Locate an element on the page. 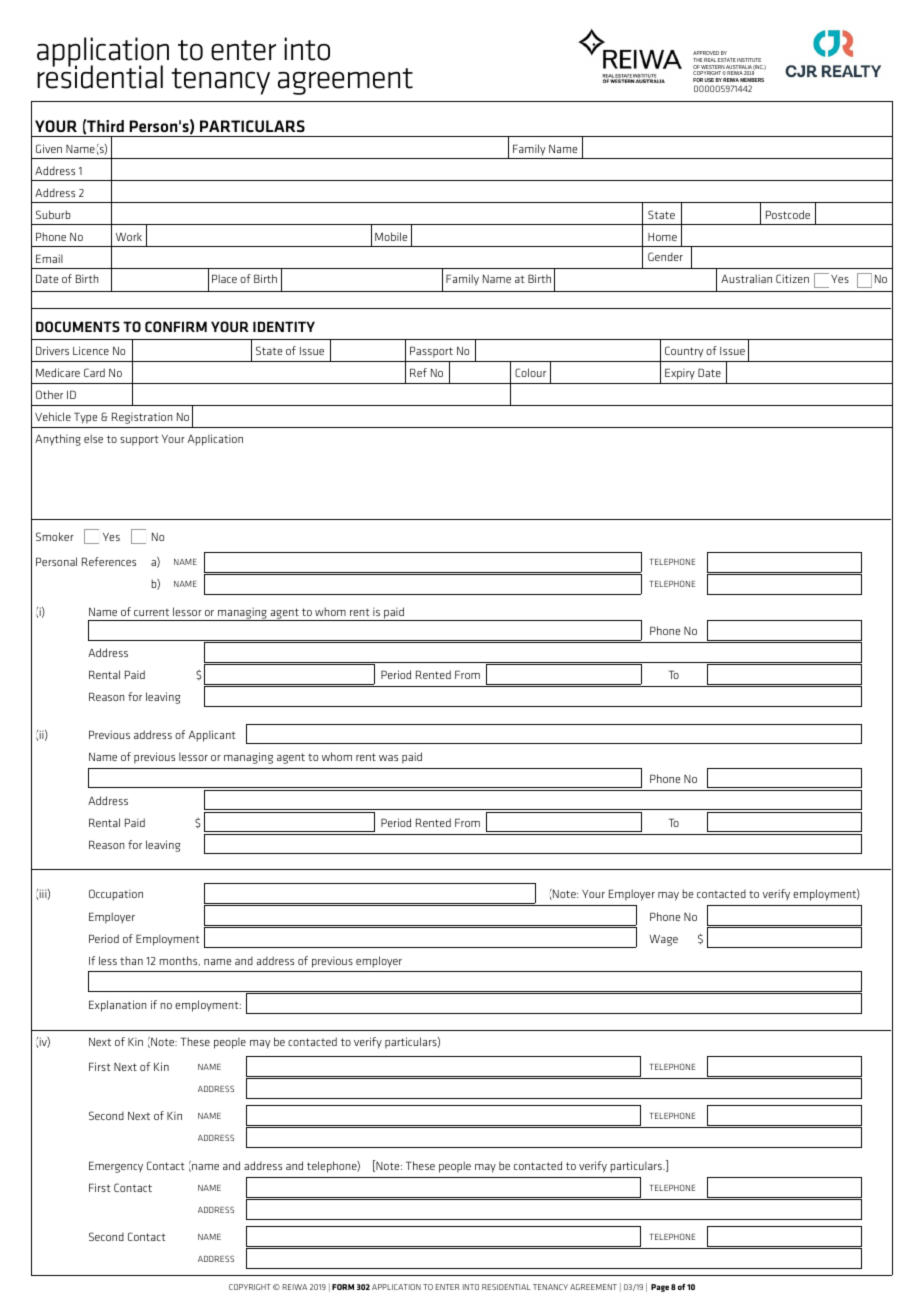  Page is located at coordinates (660, 1288).
